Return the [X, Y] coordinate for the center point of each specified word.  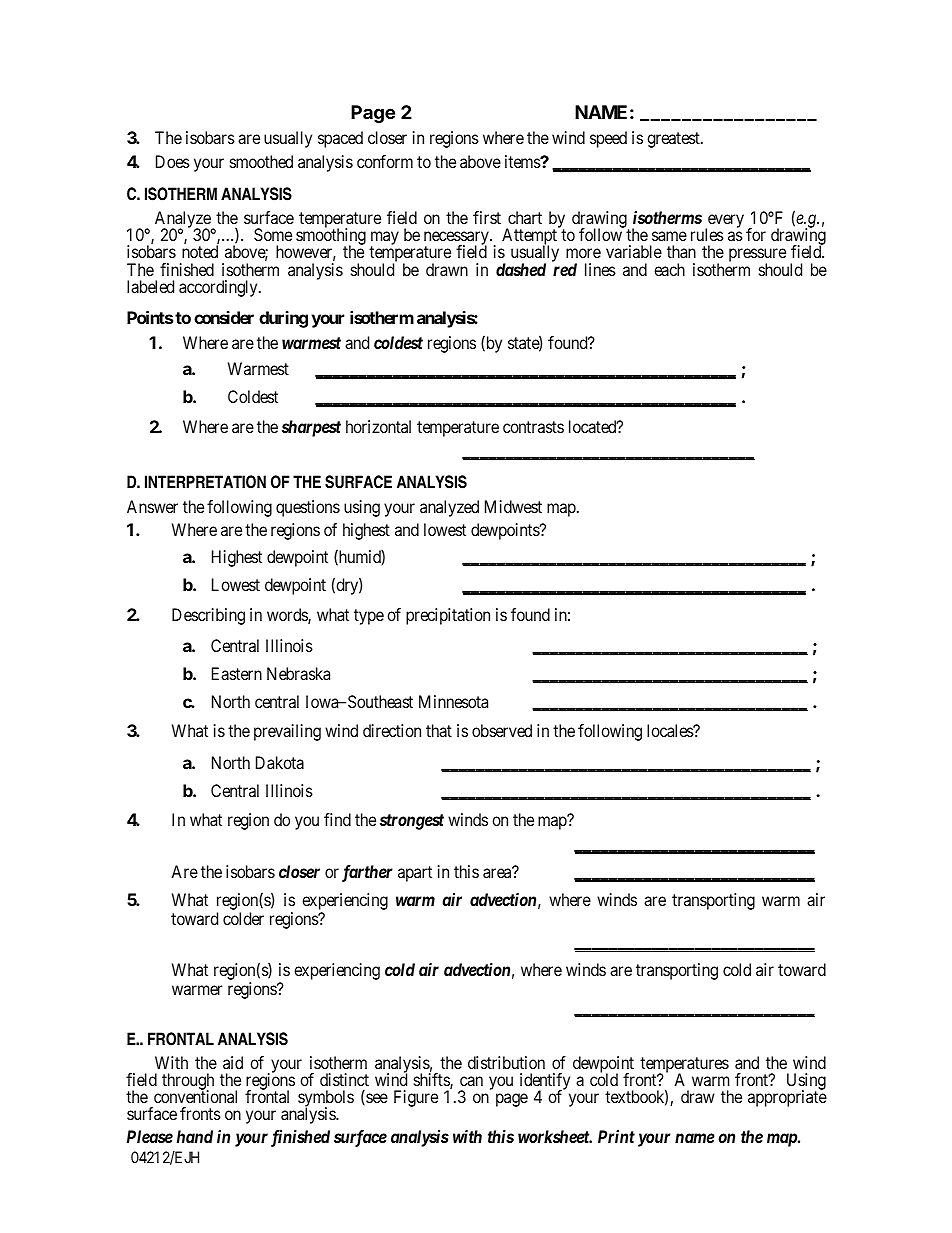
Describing [208, 616]
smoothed [261, 161]
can [471, 1081]
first [487, 217]
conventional [195, 1096]
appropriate [787, 1098]
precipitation [448, 616]
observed [502, 730]
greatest [674, 140]
